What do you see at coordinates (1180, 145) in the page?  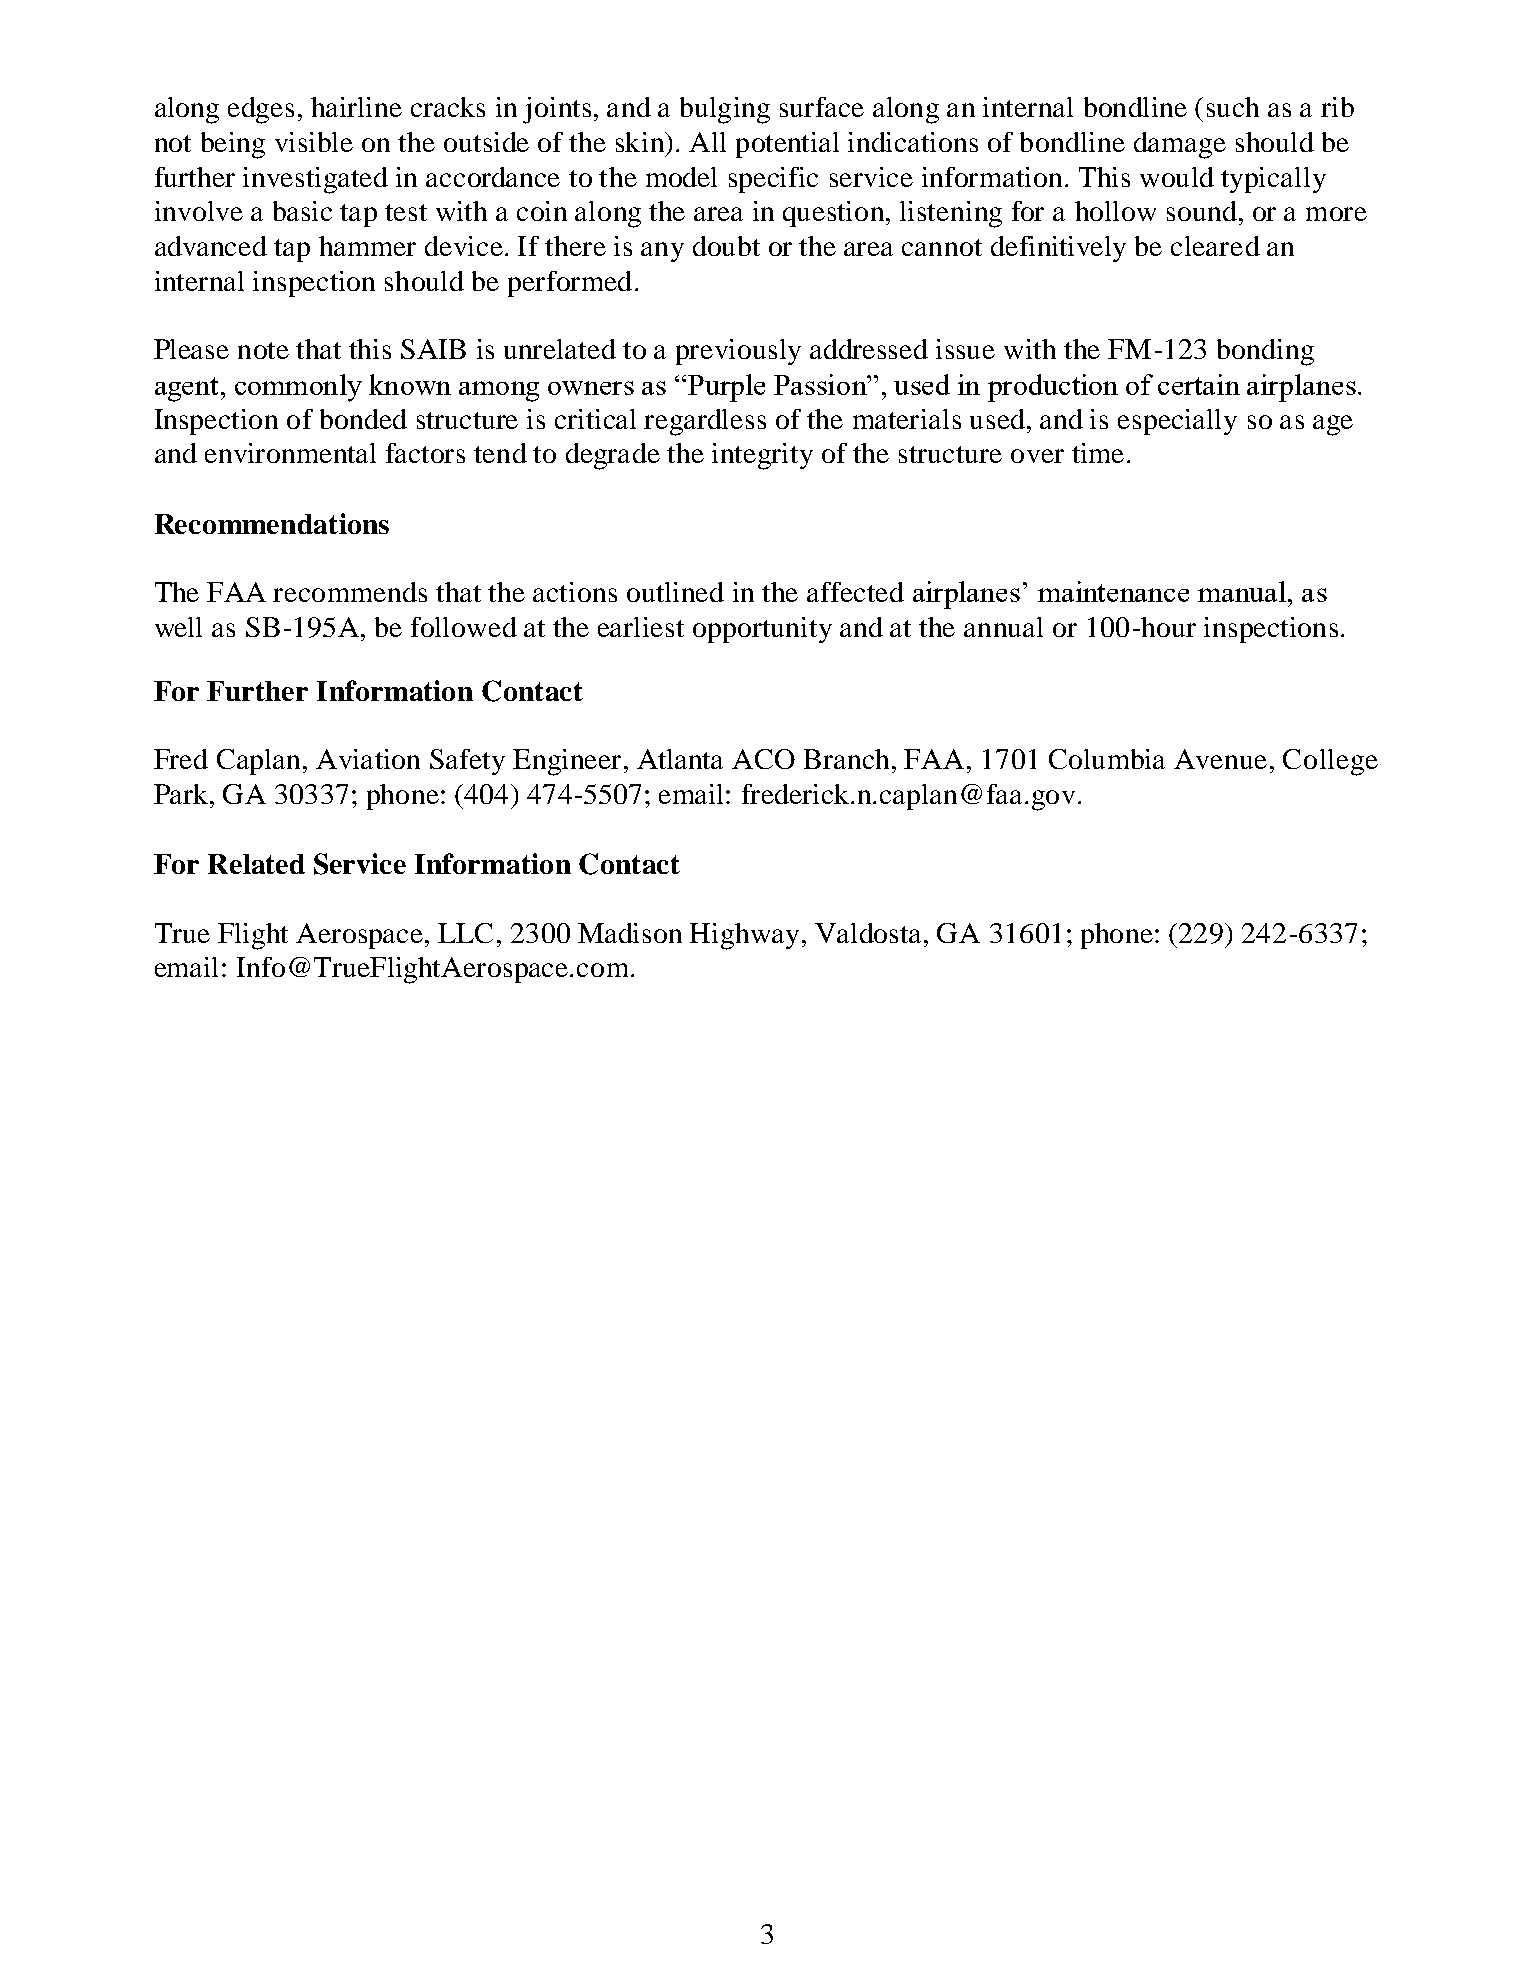 I see `damage` at bounding box center [1180, 145].
